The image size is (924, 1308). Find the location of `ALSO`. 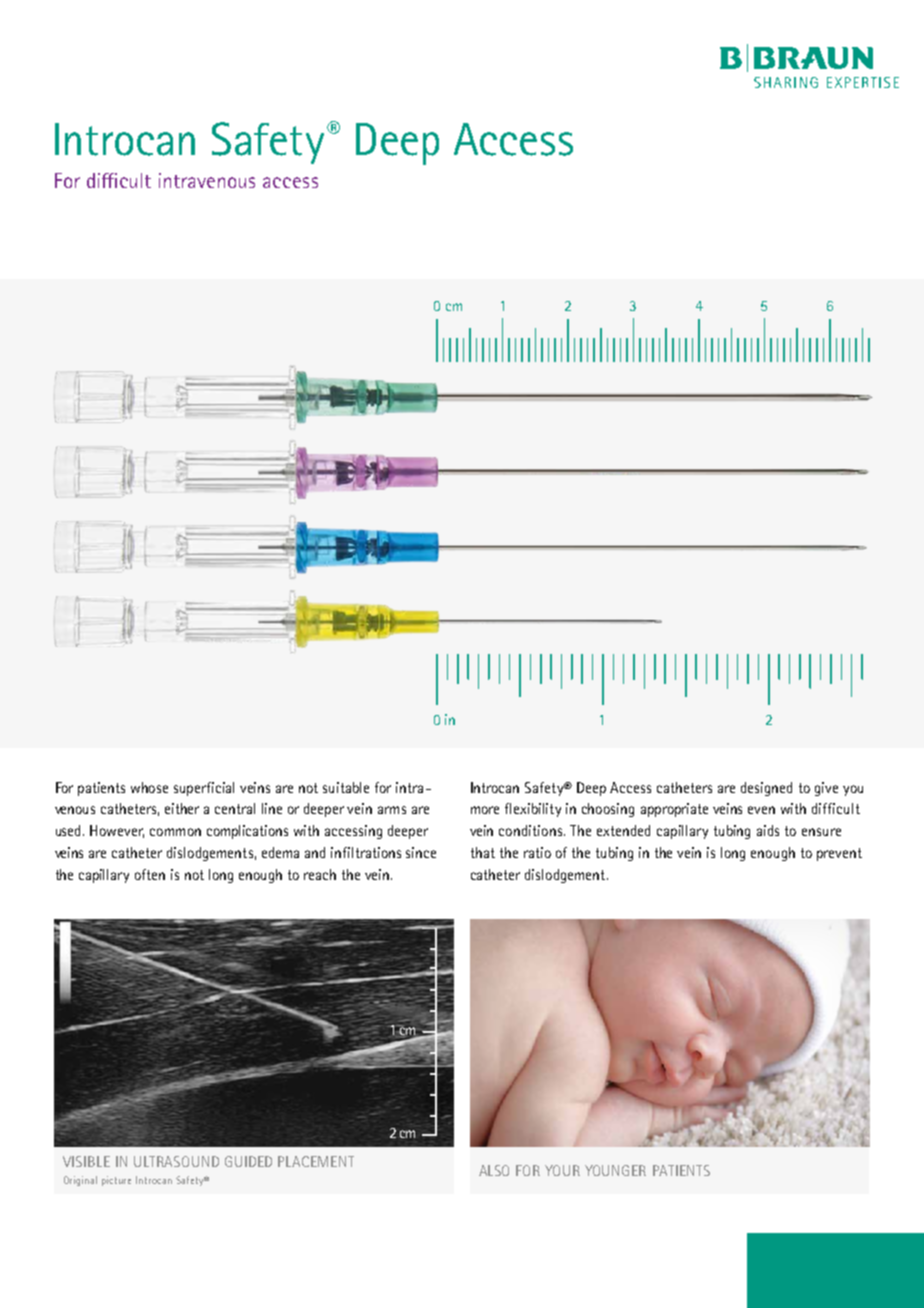

ALSO is located at coordinates (494, 1170).
